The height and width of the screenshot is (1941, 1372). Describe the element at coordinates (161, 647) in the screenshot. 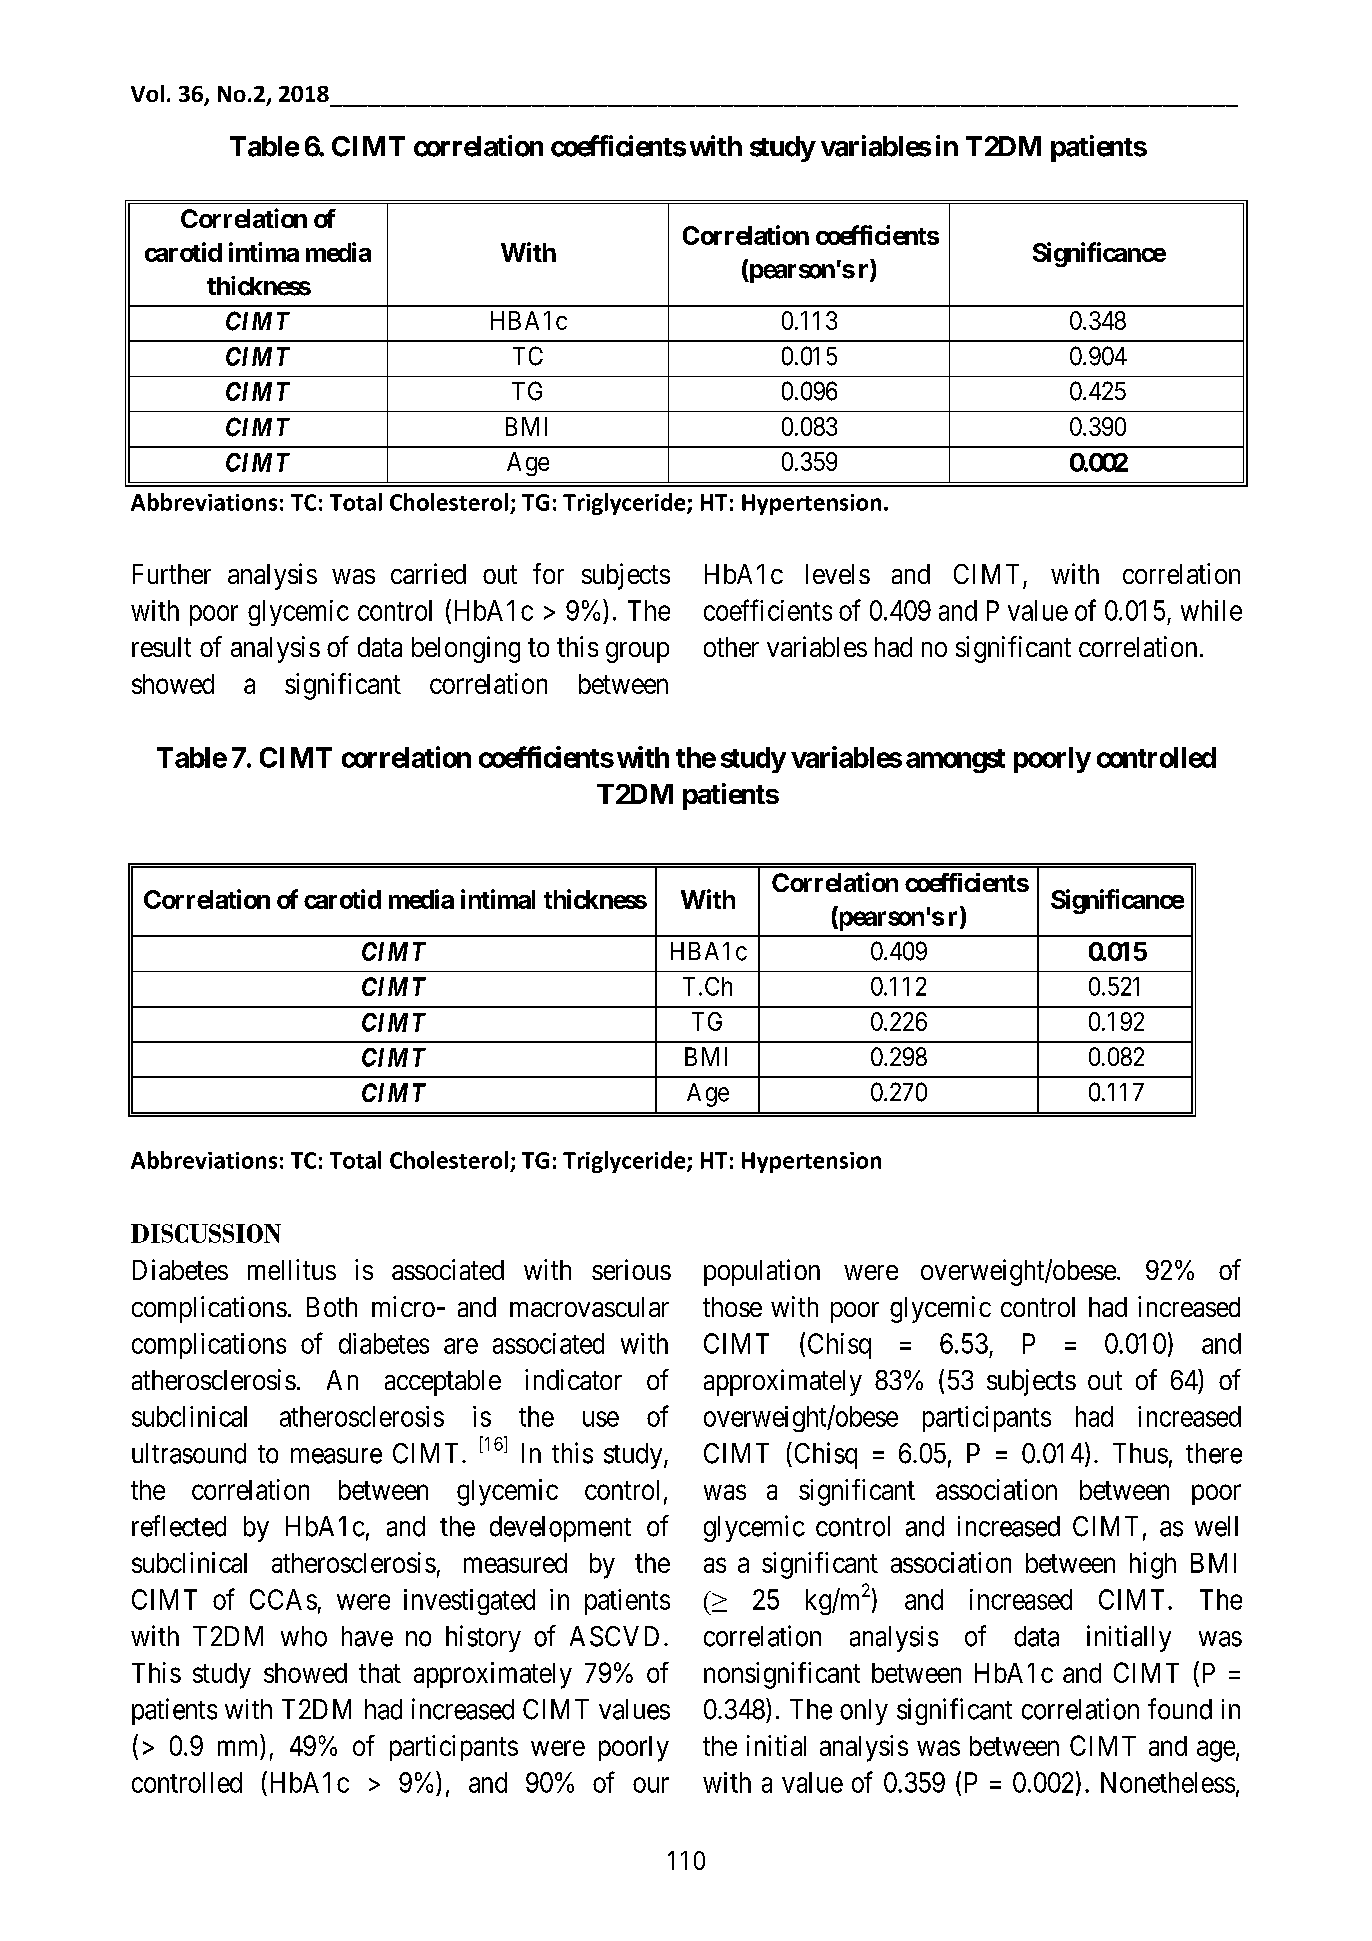

I see `result` at that location.
